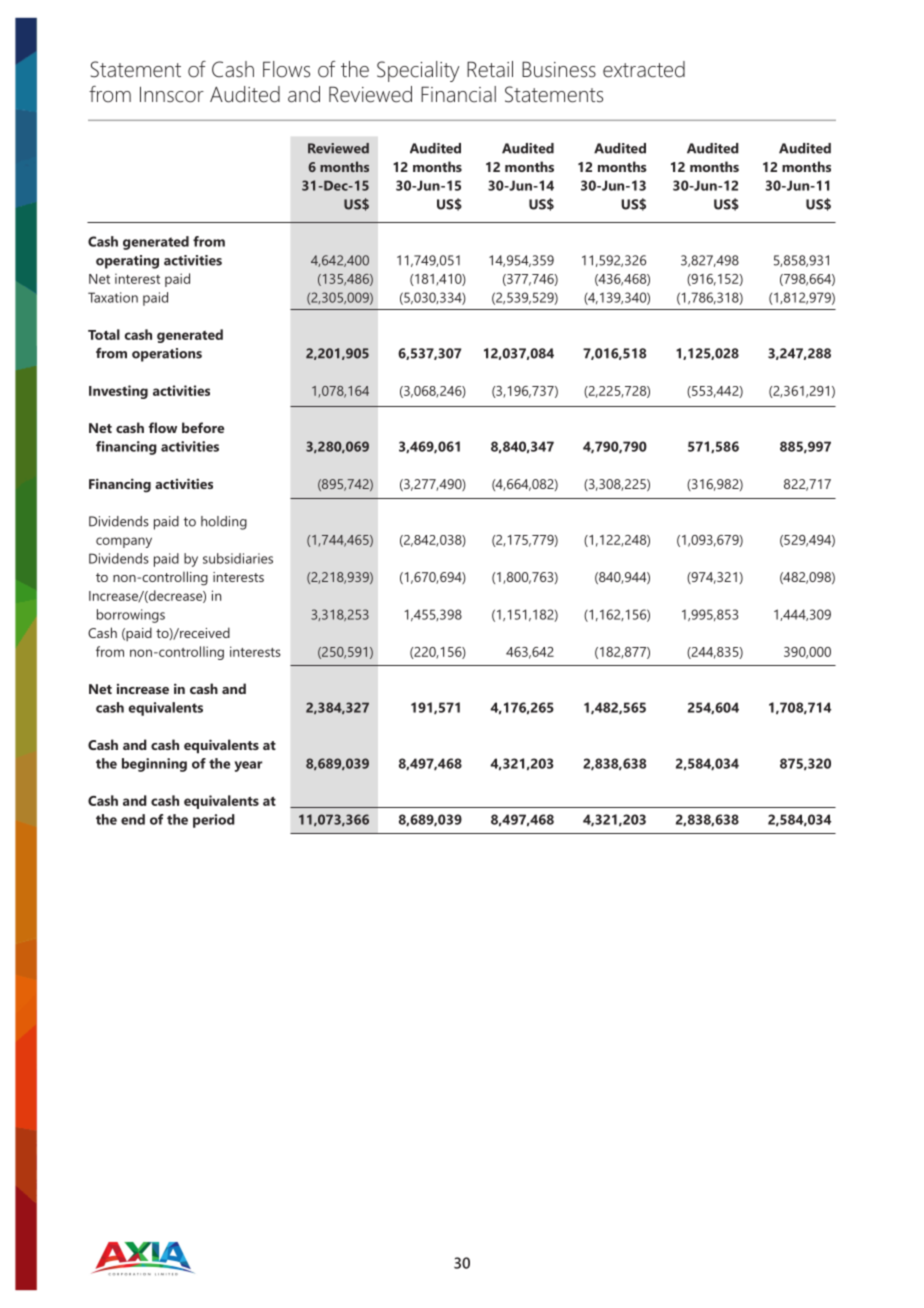 The width and height of the page is (924, 1308). What do you see at coordinates (127, 262) in the page?
I see `operating` at bounding box center [127, 262].
